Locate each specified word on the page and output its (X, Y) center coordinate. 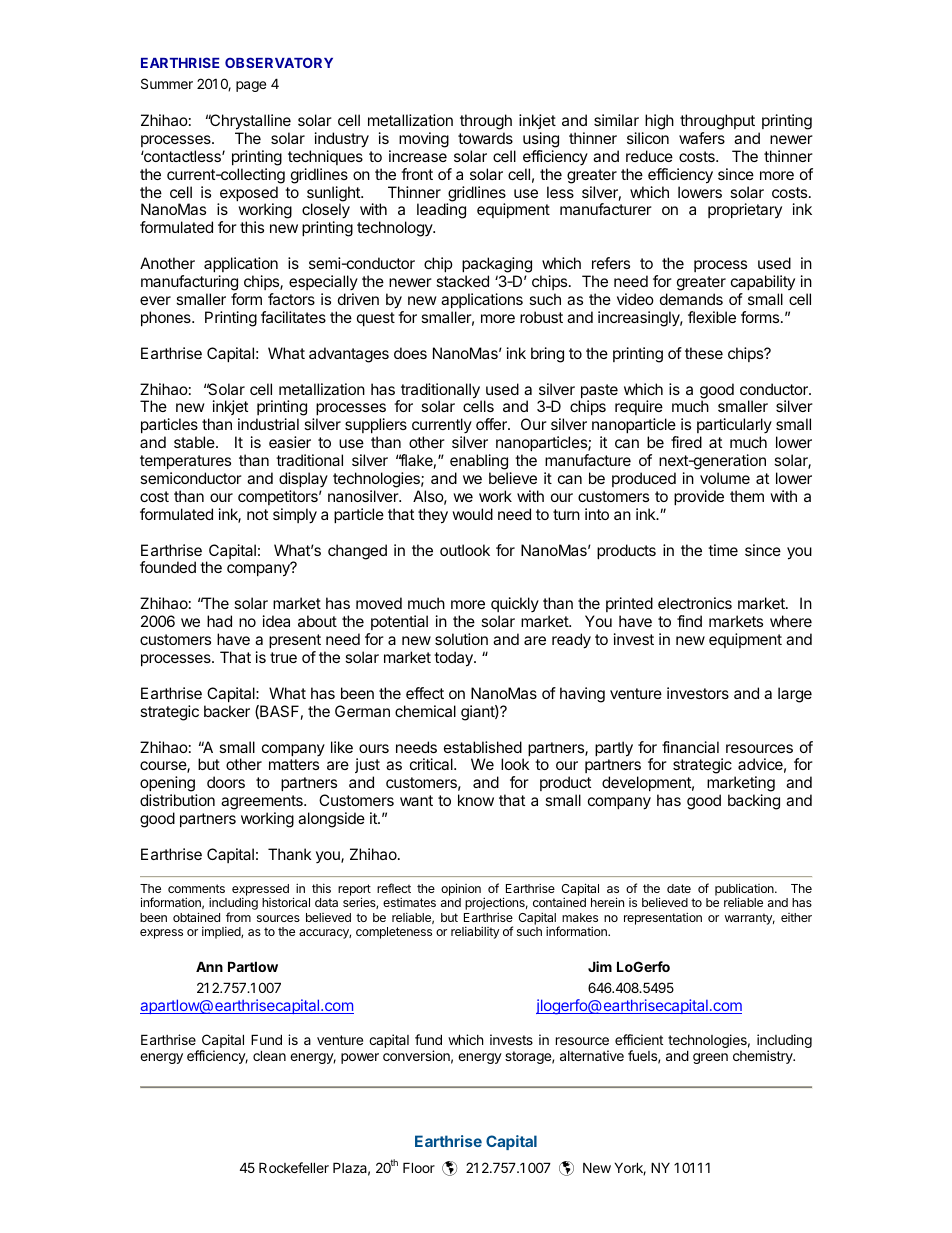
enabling (479, 462)
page (251, 86)
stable (195, 442)
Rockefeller (294, 1167)
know (476, 800)
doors (226, 782)
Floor (419, 1167)
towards (485, 138)
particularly (734, 427)
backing (754, 802)
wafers (702, 138)
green (710, 1058)
